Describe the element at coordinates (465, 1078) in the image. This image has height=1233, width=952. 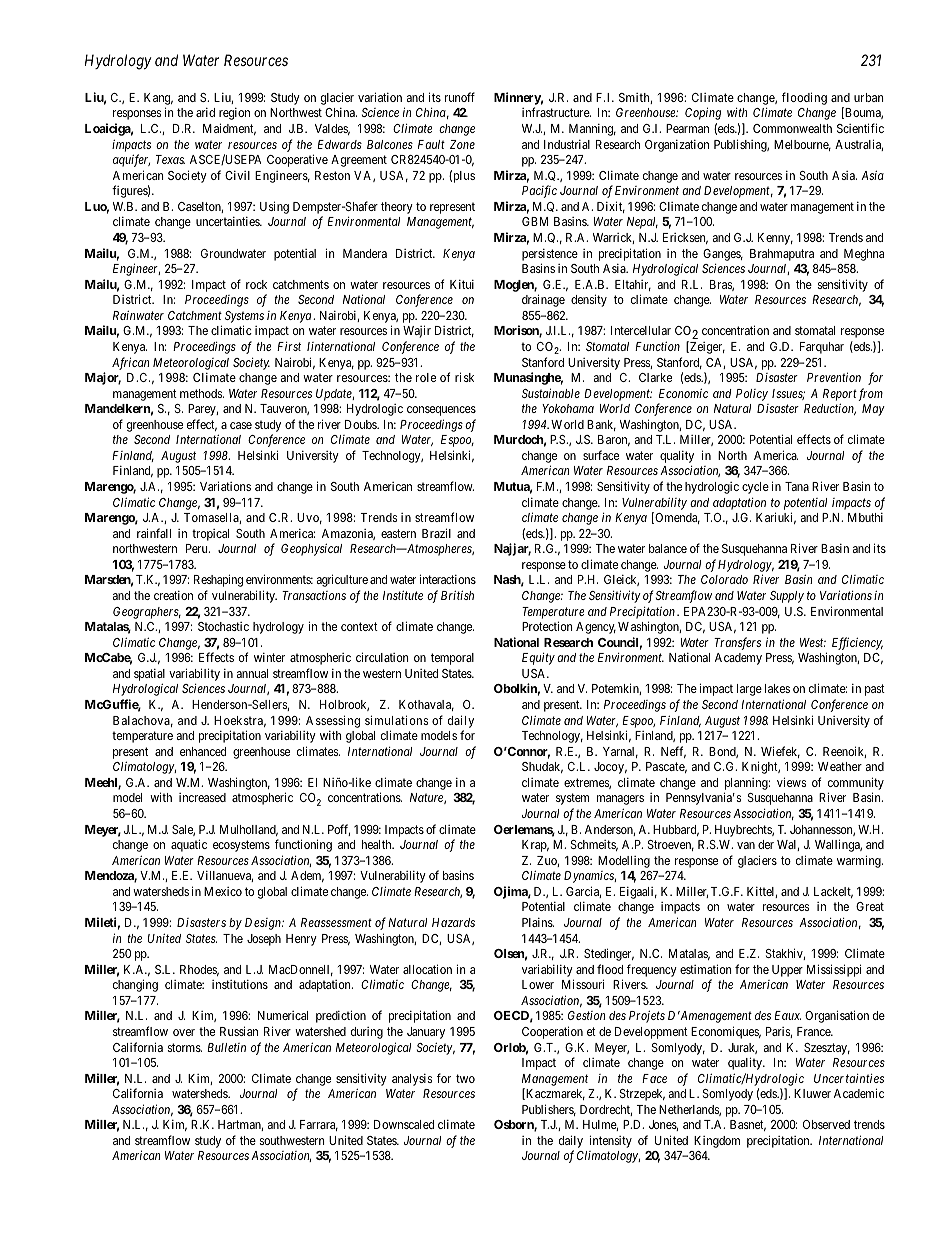
I see `two` at that location.
